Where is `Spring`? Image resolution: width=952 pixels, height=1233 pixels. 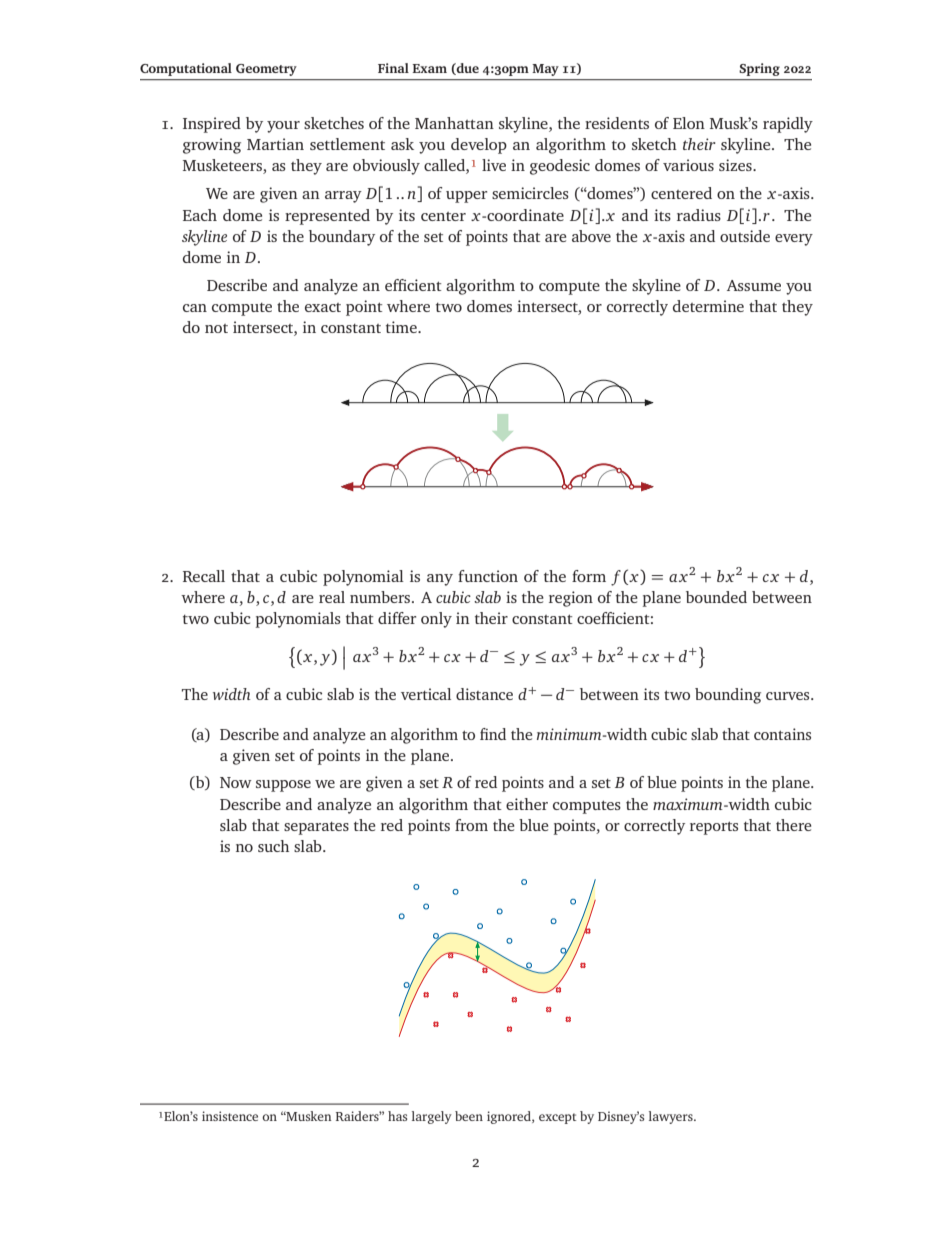
Spring is located at coordinates (760, 69).
